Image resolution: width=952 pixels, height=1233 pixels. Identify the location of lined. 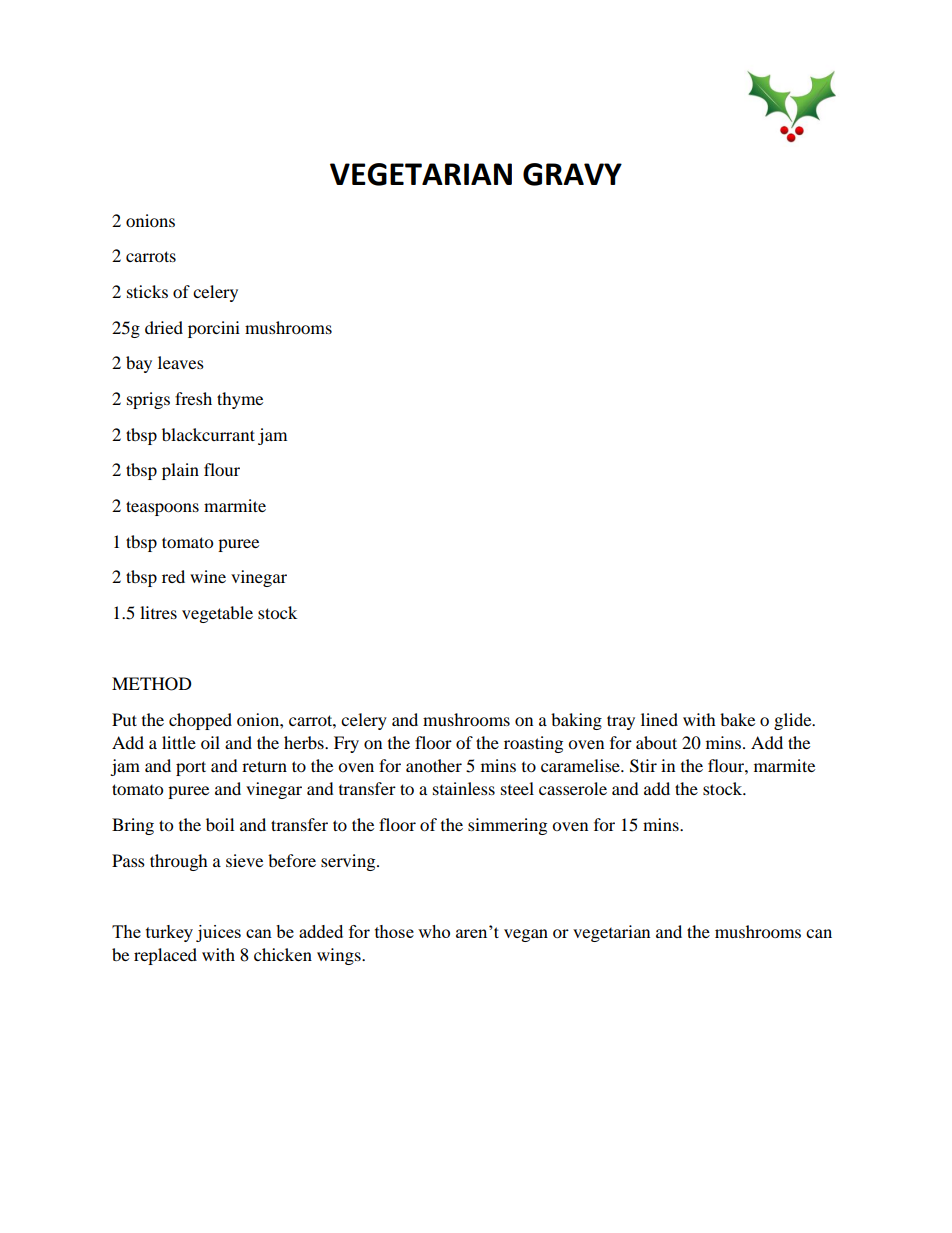
(659, 719).
